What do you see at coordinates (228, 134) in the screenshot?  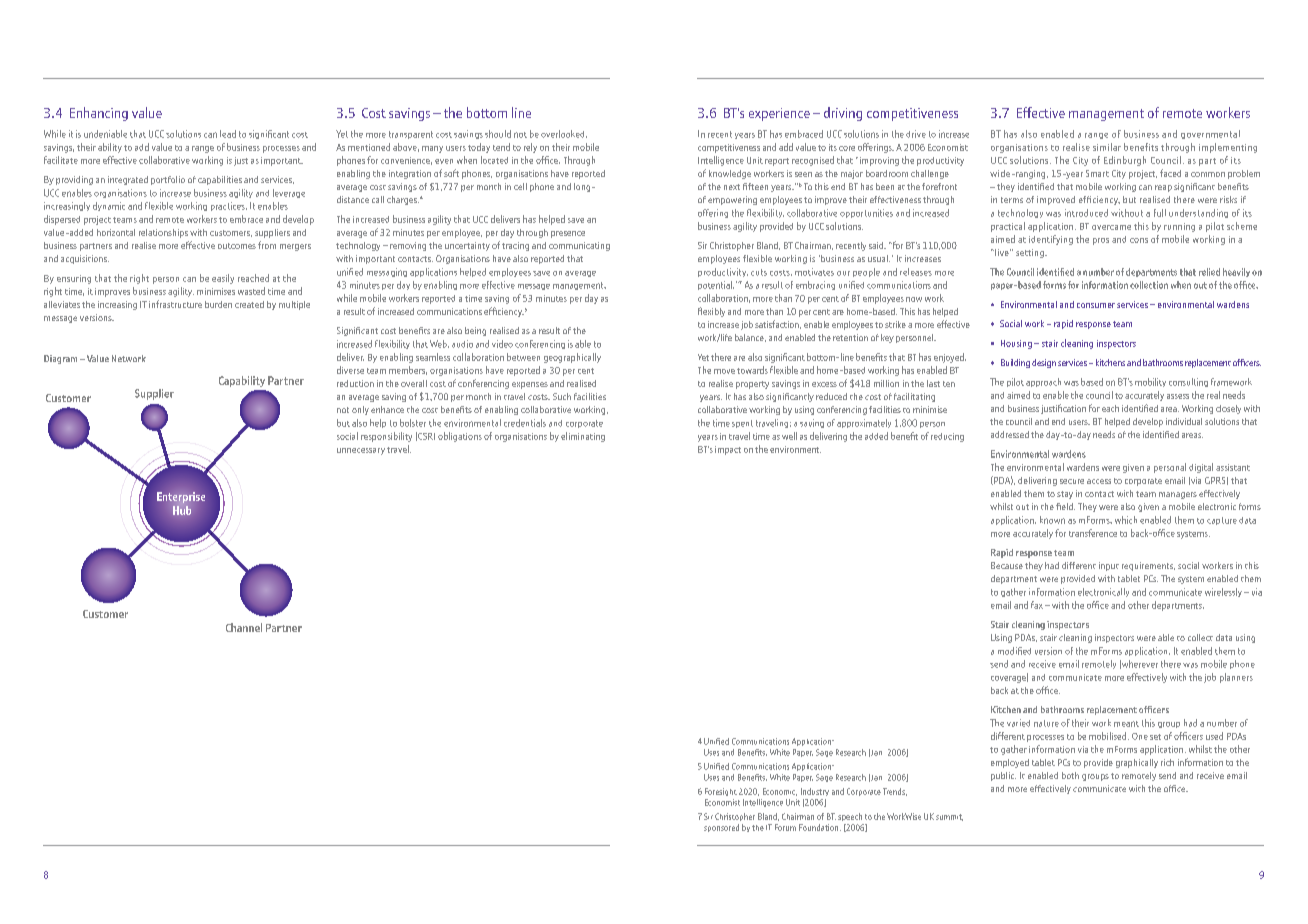 I see `lead` at bounding box center [228, 134].
